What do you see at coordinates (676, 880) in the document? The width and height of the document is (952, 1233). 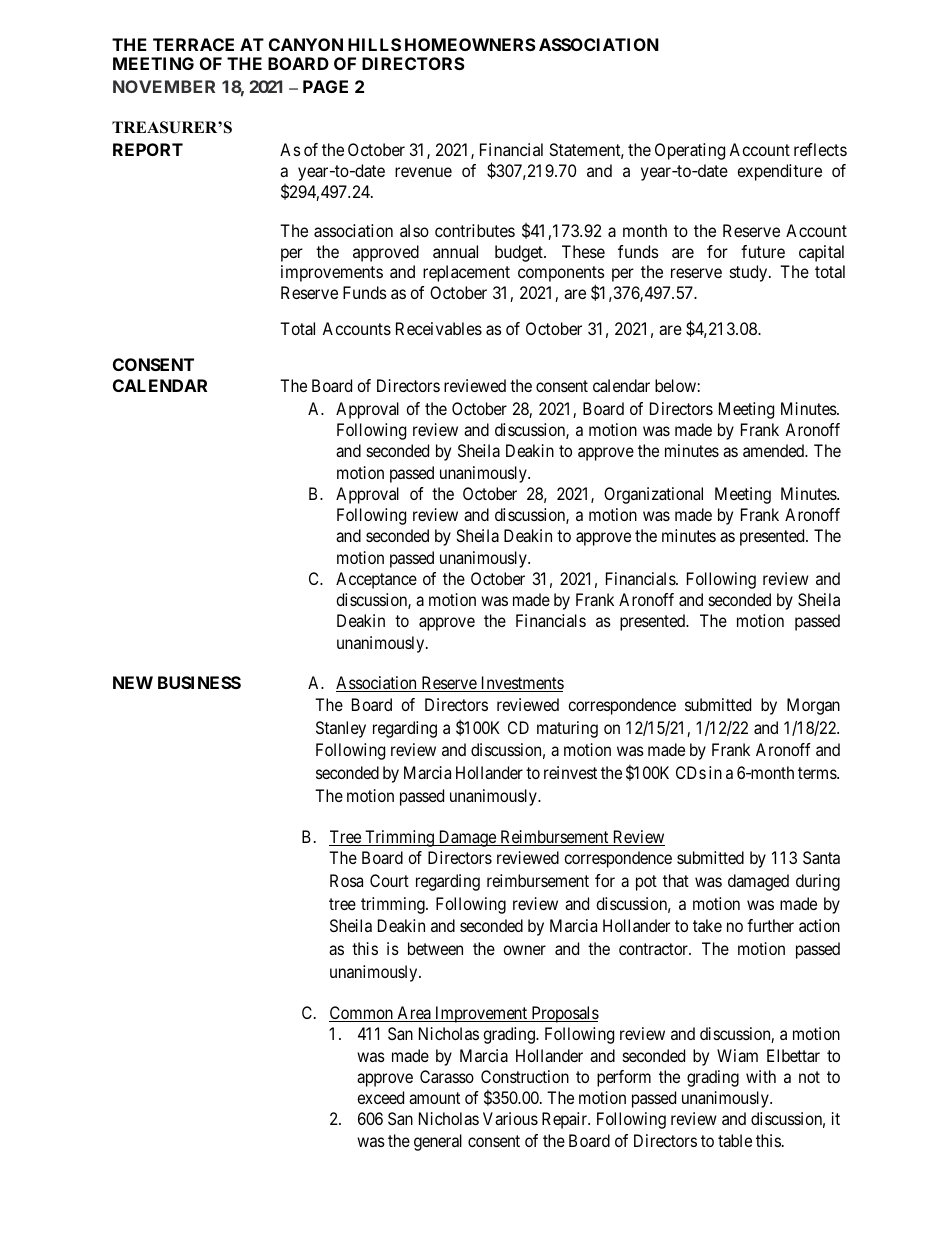 I see `that` at bounding box center [676, 880].
